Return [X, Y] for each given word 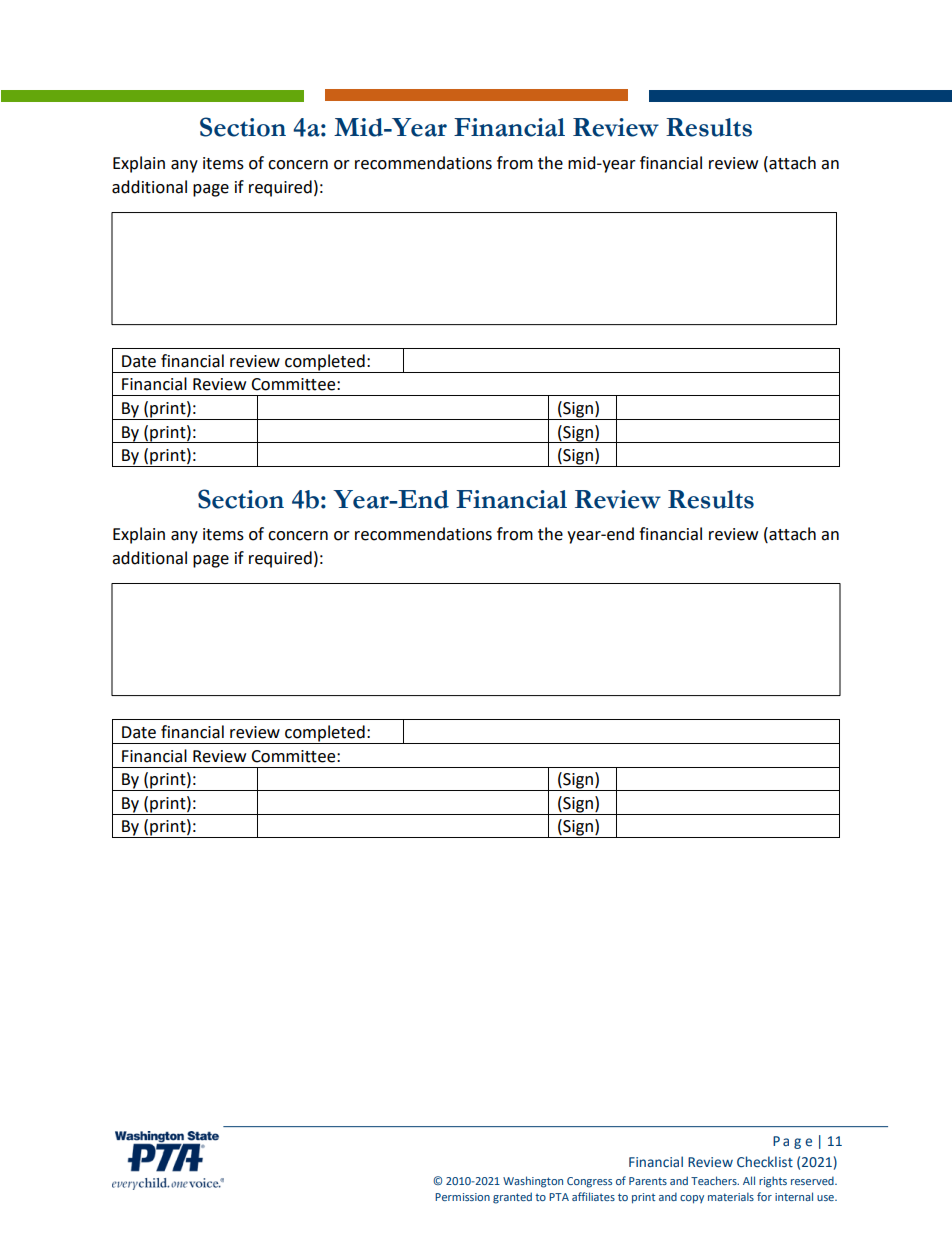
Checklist [765, 1162]
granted [512, 1198]
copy [692, 1199]
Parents [648, 1181]
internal [794, 1196]
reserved [813, 1180]
